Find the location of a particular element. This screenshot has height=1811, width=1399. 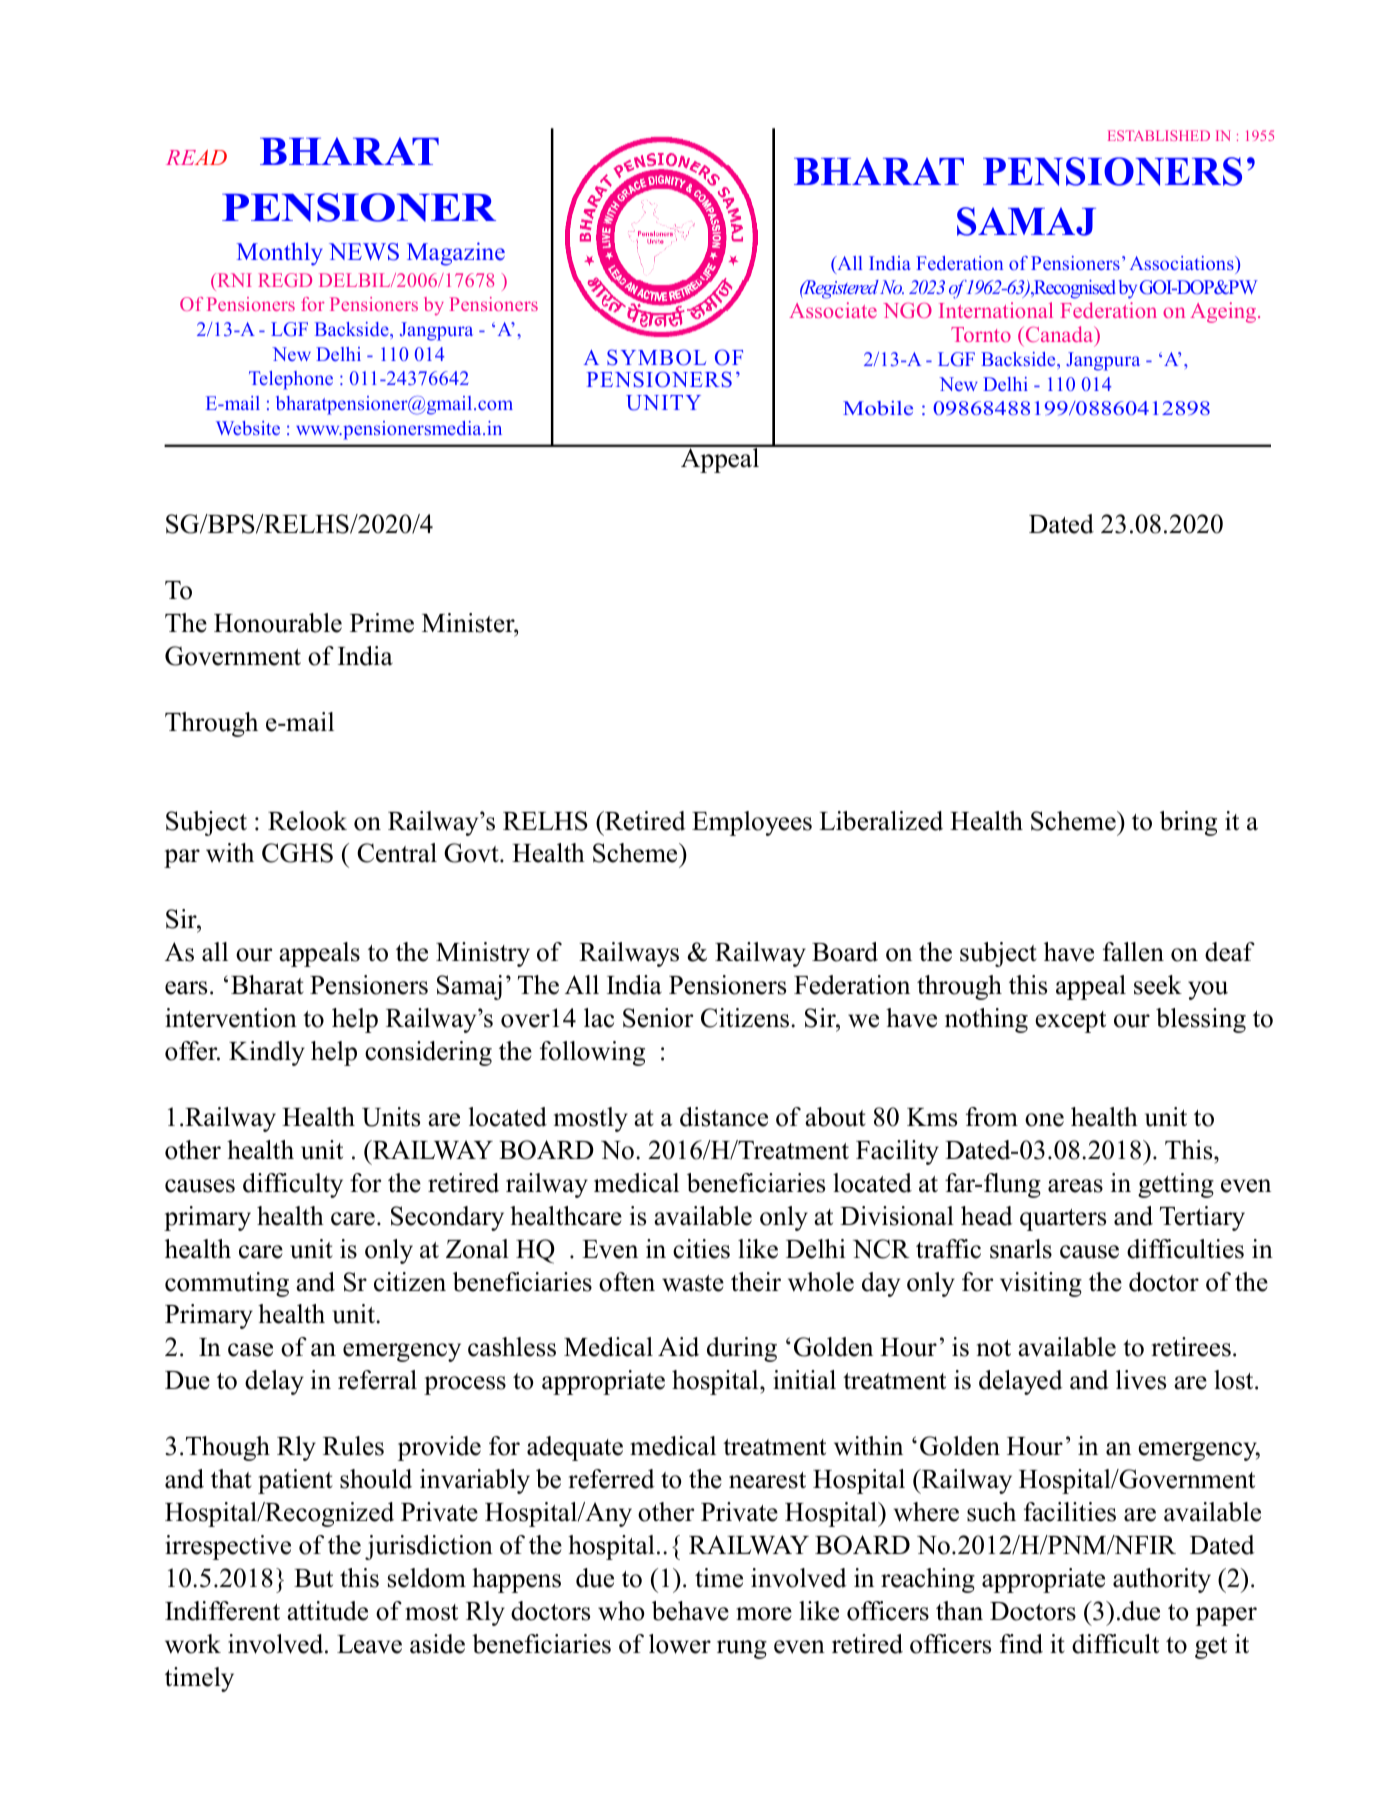

authority is located at coordinates (1162, 1580).
